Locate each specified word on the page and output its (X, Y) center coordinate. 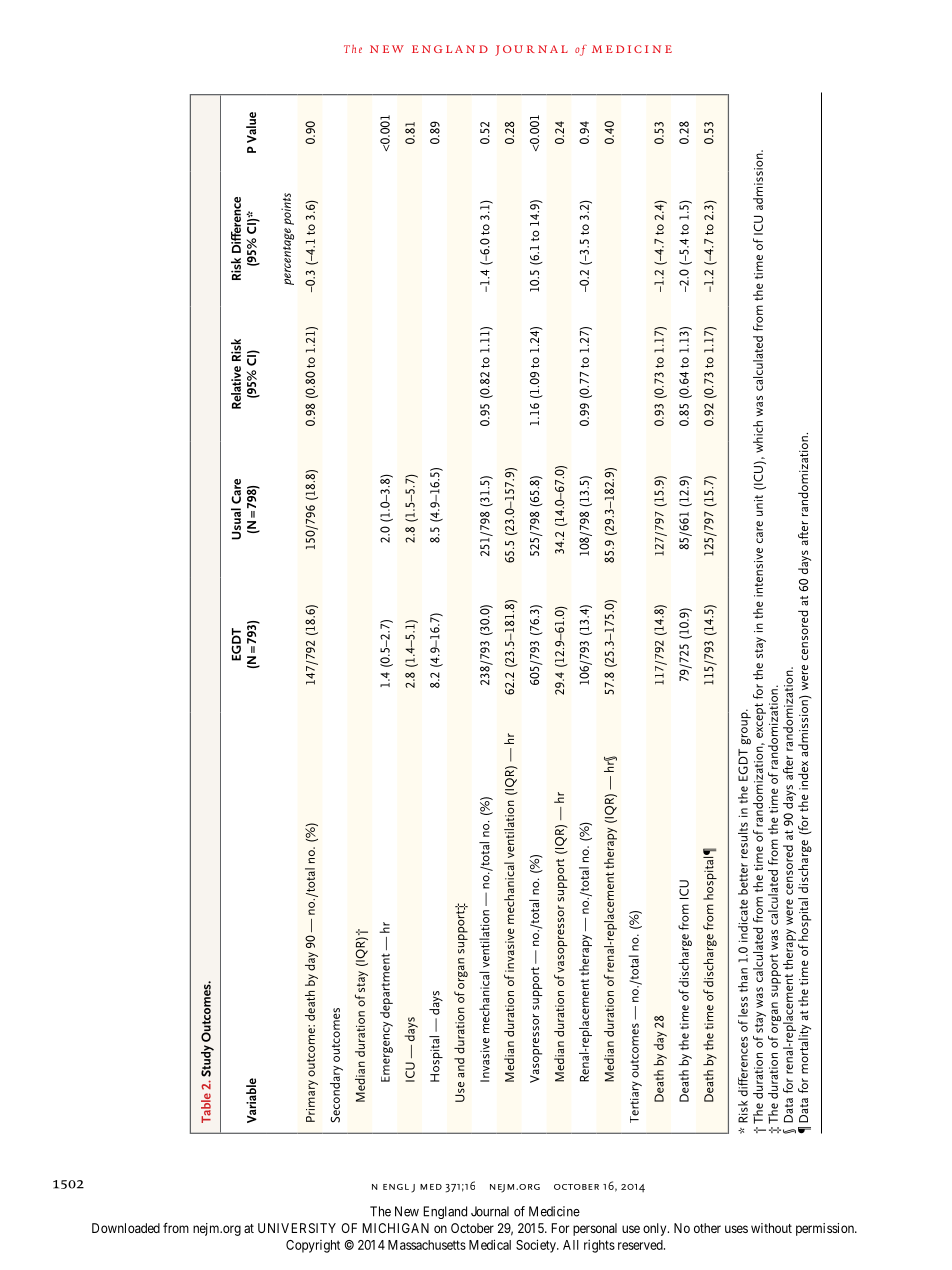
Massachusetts (427, 1245)
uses (736, 1229)
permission (826, 1229)
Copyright (313, 1246)
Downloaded (126, 1228)
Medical (490, 1244)
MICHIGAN (395, 1228)
